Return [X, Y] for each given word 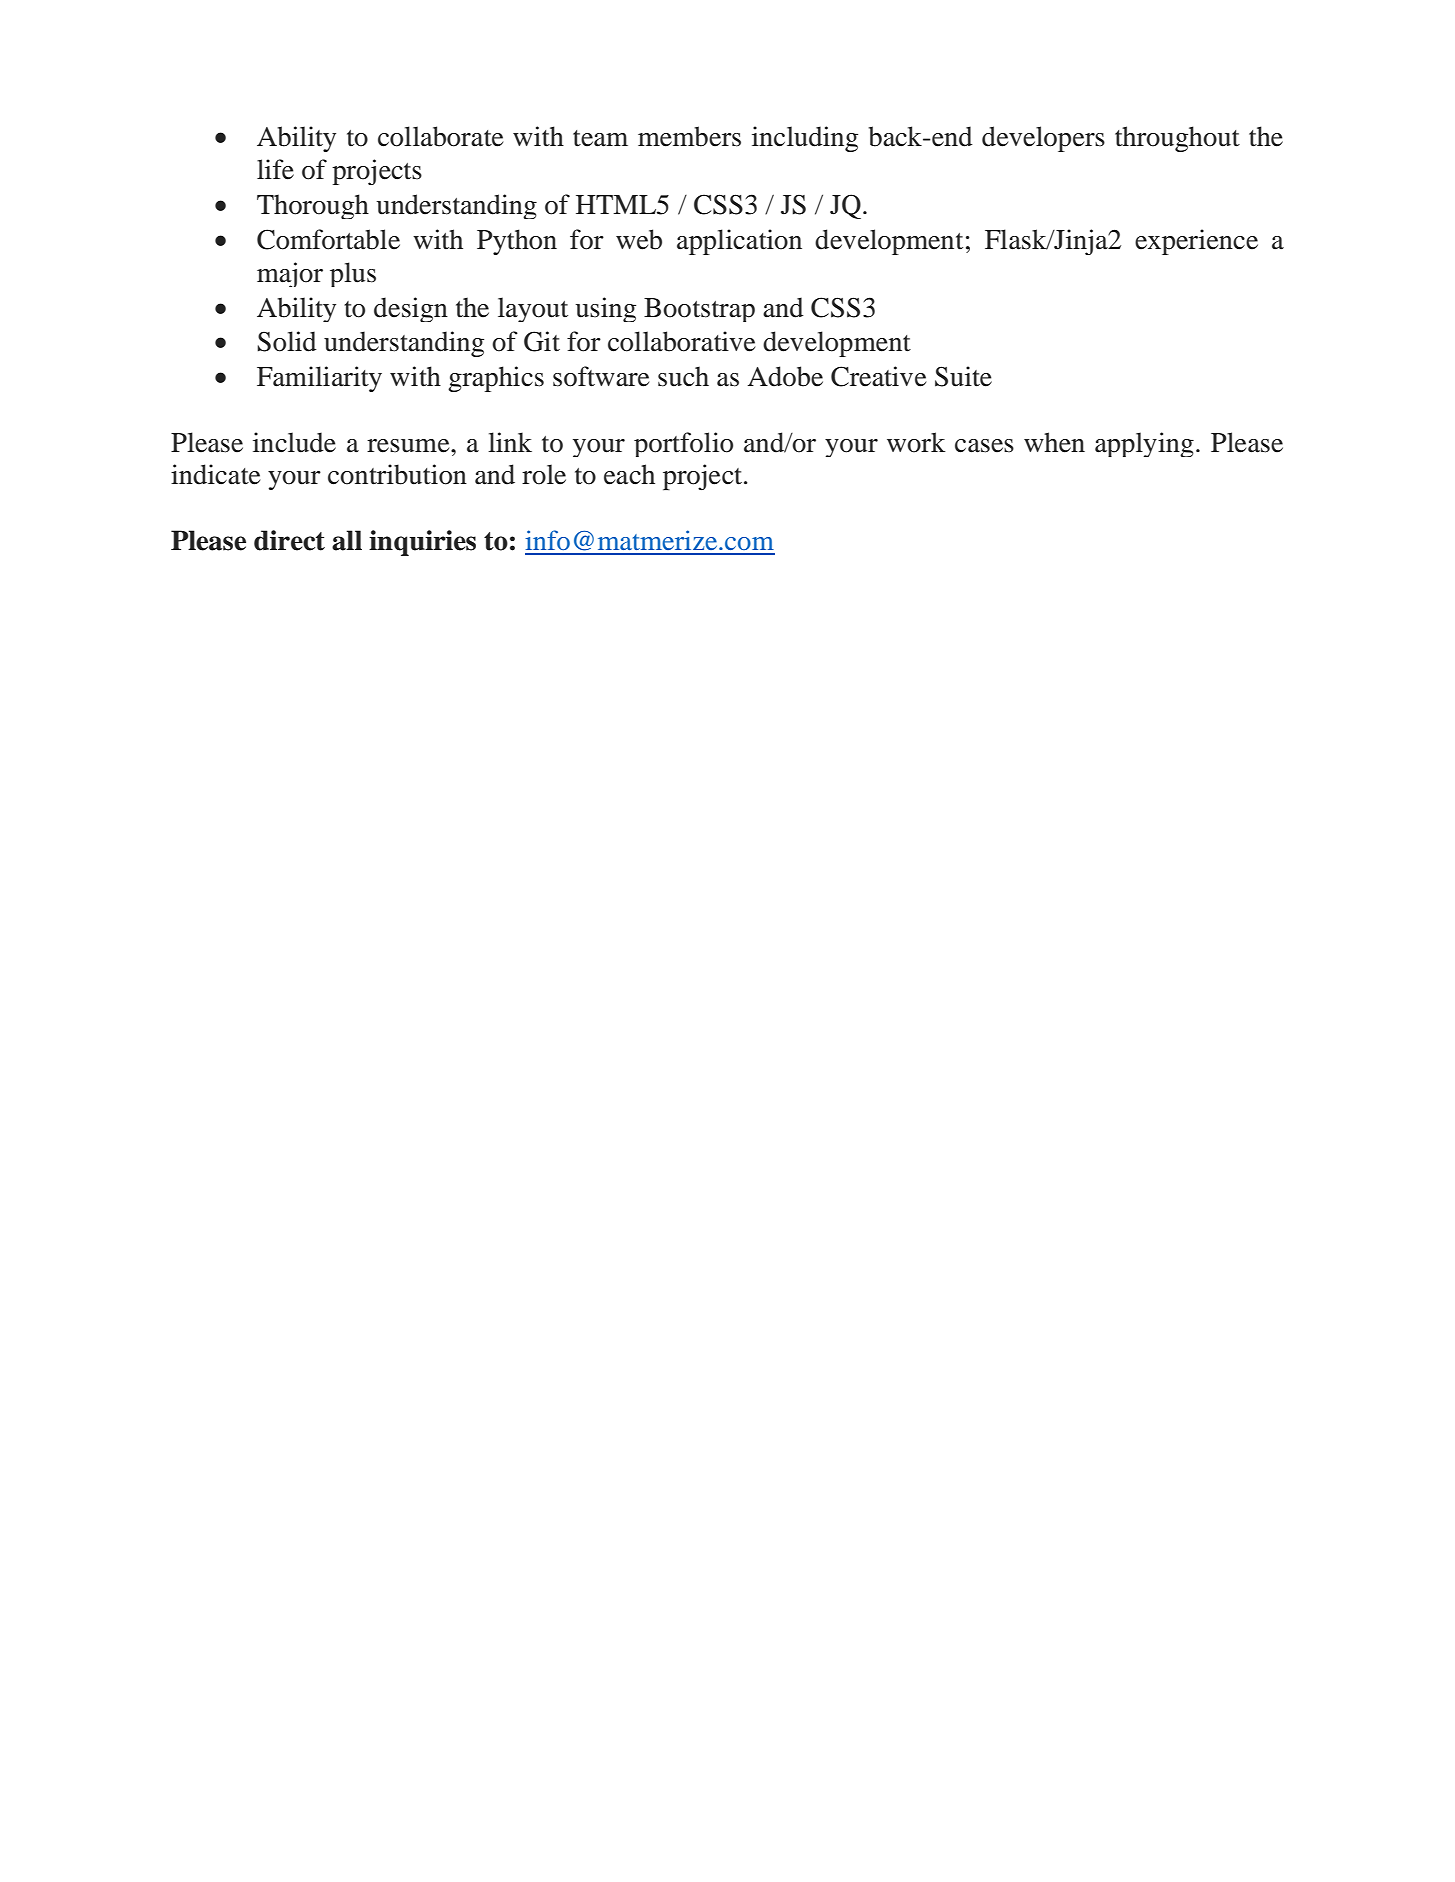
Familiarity [319, 379]
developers [1043, 139]
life [275, 169]
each [629, 474]
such [683, 376]
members [689, 136]
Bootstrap [699, 310]
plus [353, 274]
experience [1196, 242]
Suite [963, 376]
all [347, 540]
